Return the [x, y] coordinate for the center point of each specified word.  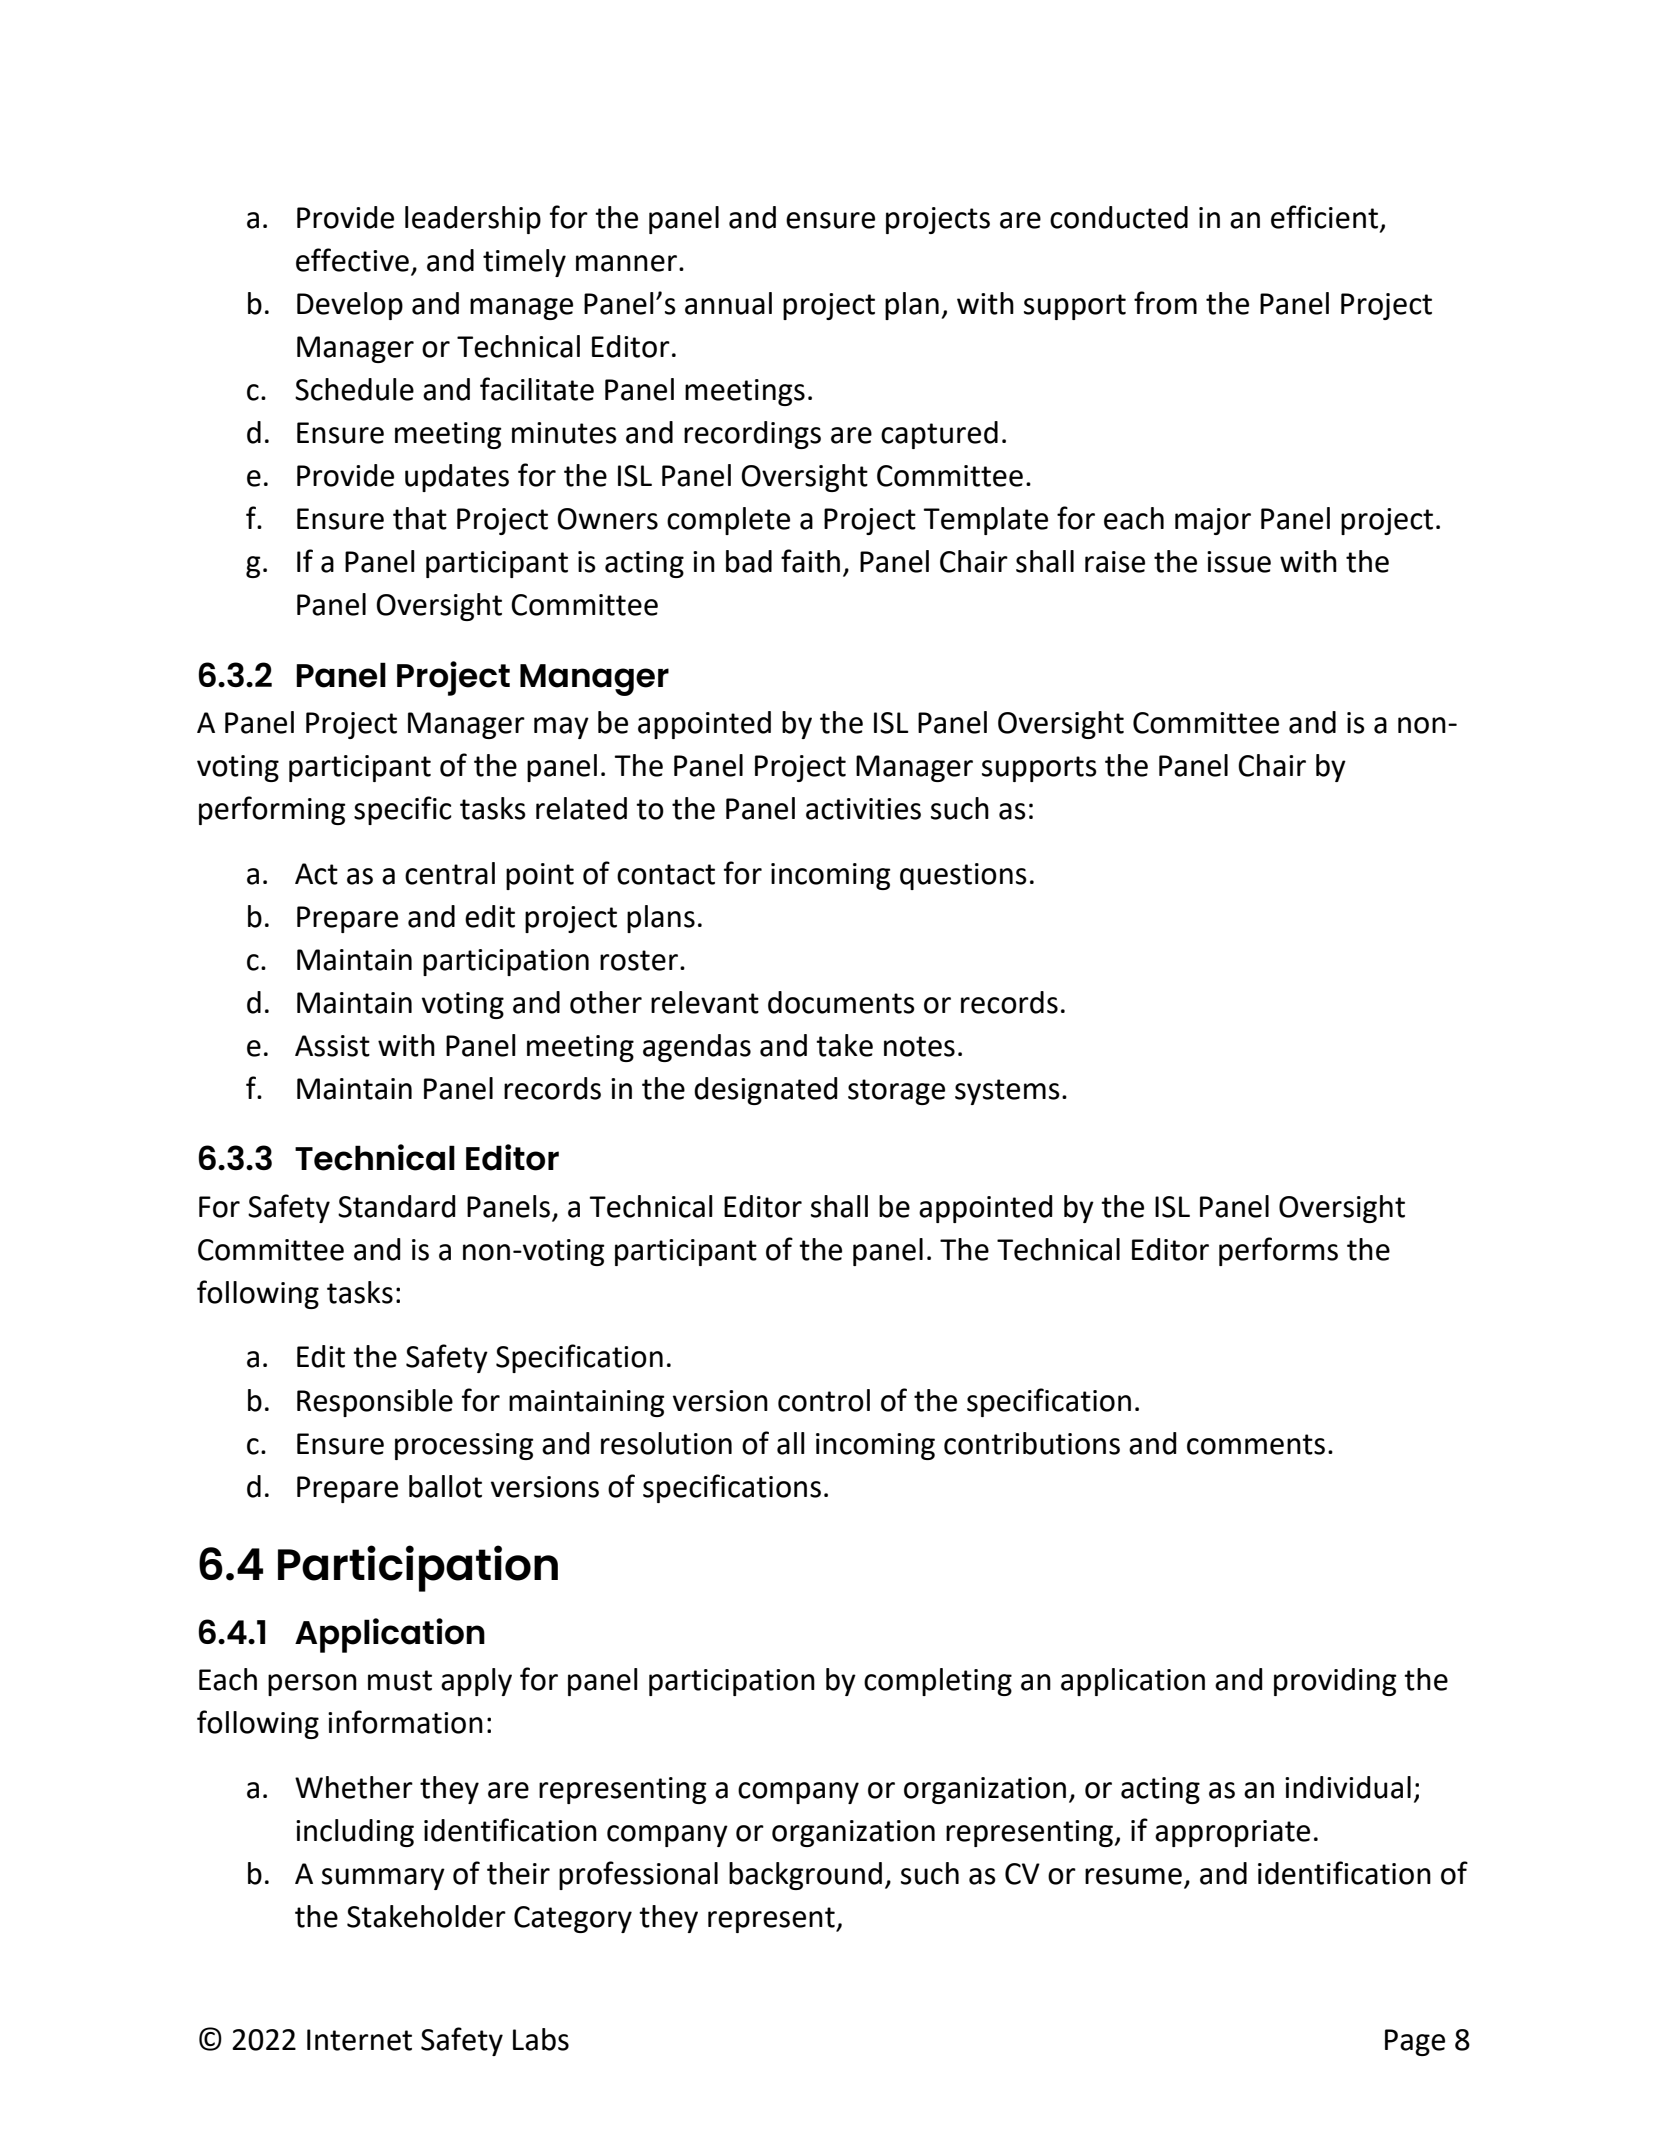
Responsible [375, 1403]
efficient [1326, 218]
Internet [359, 2040]
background [805, 1876]
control [824, 1400]
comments [1256, 1444]
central [450, 873]
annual [728, 303]
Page [1415, 2042]
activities [863, 809]
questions [963, 876]
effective [352, 260]
